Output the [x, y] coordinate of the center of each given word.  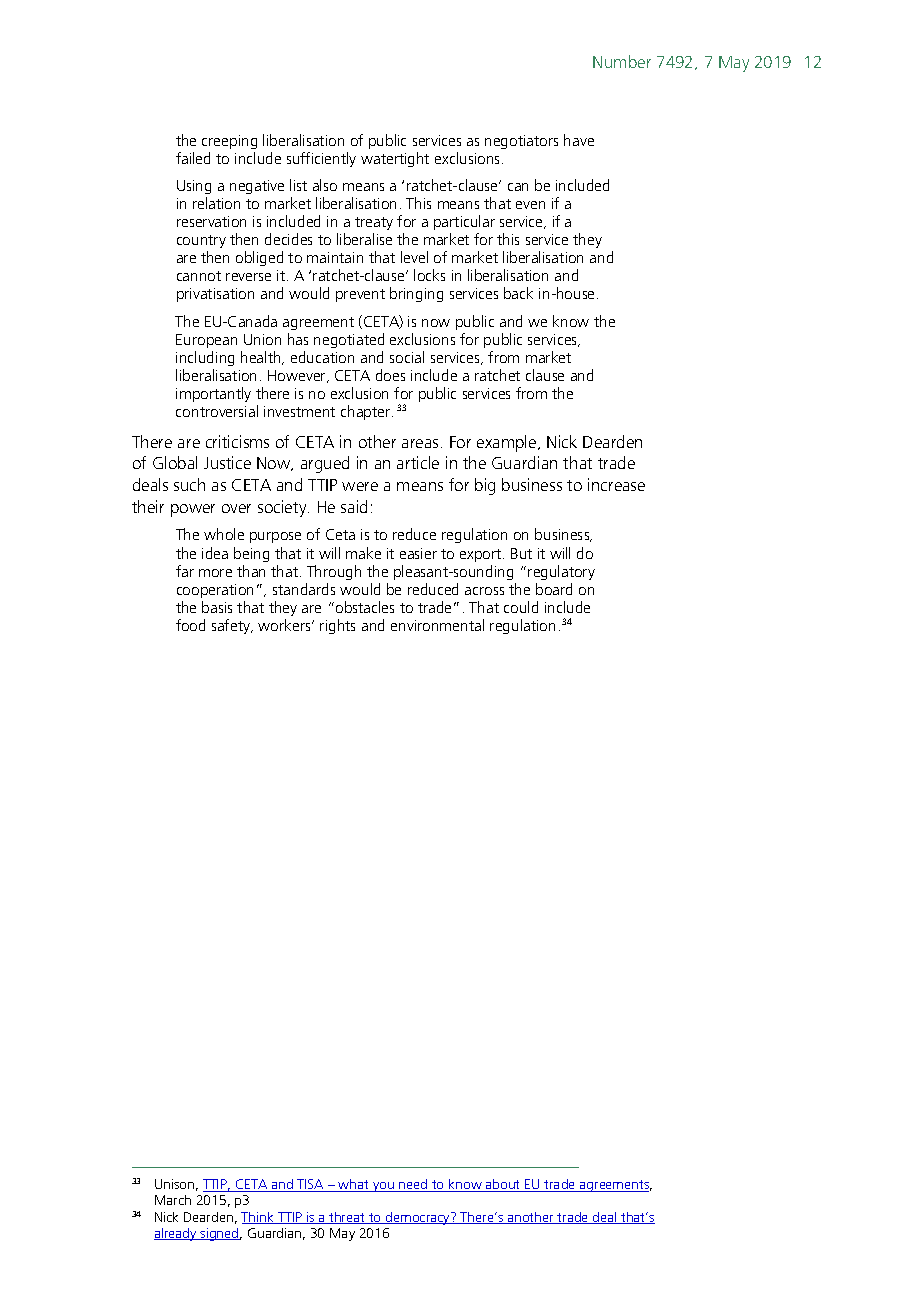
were [360, 486]
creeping [229, 142]
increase [616, 484]
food [190, 625]
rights [337, 626]
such [189, 484]
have [579, 140]
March [173, 1200]
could [521, 607]
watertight [395, 159]
